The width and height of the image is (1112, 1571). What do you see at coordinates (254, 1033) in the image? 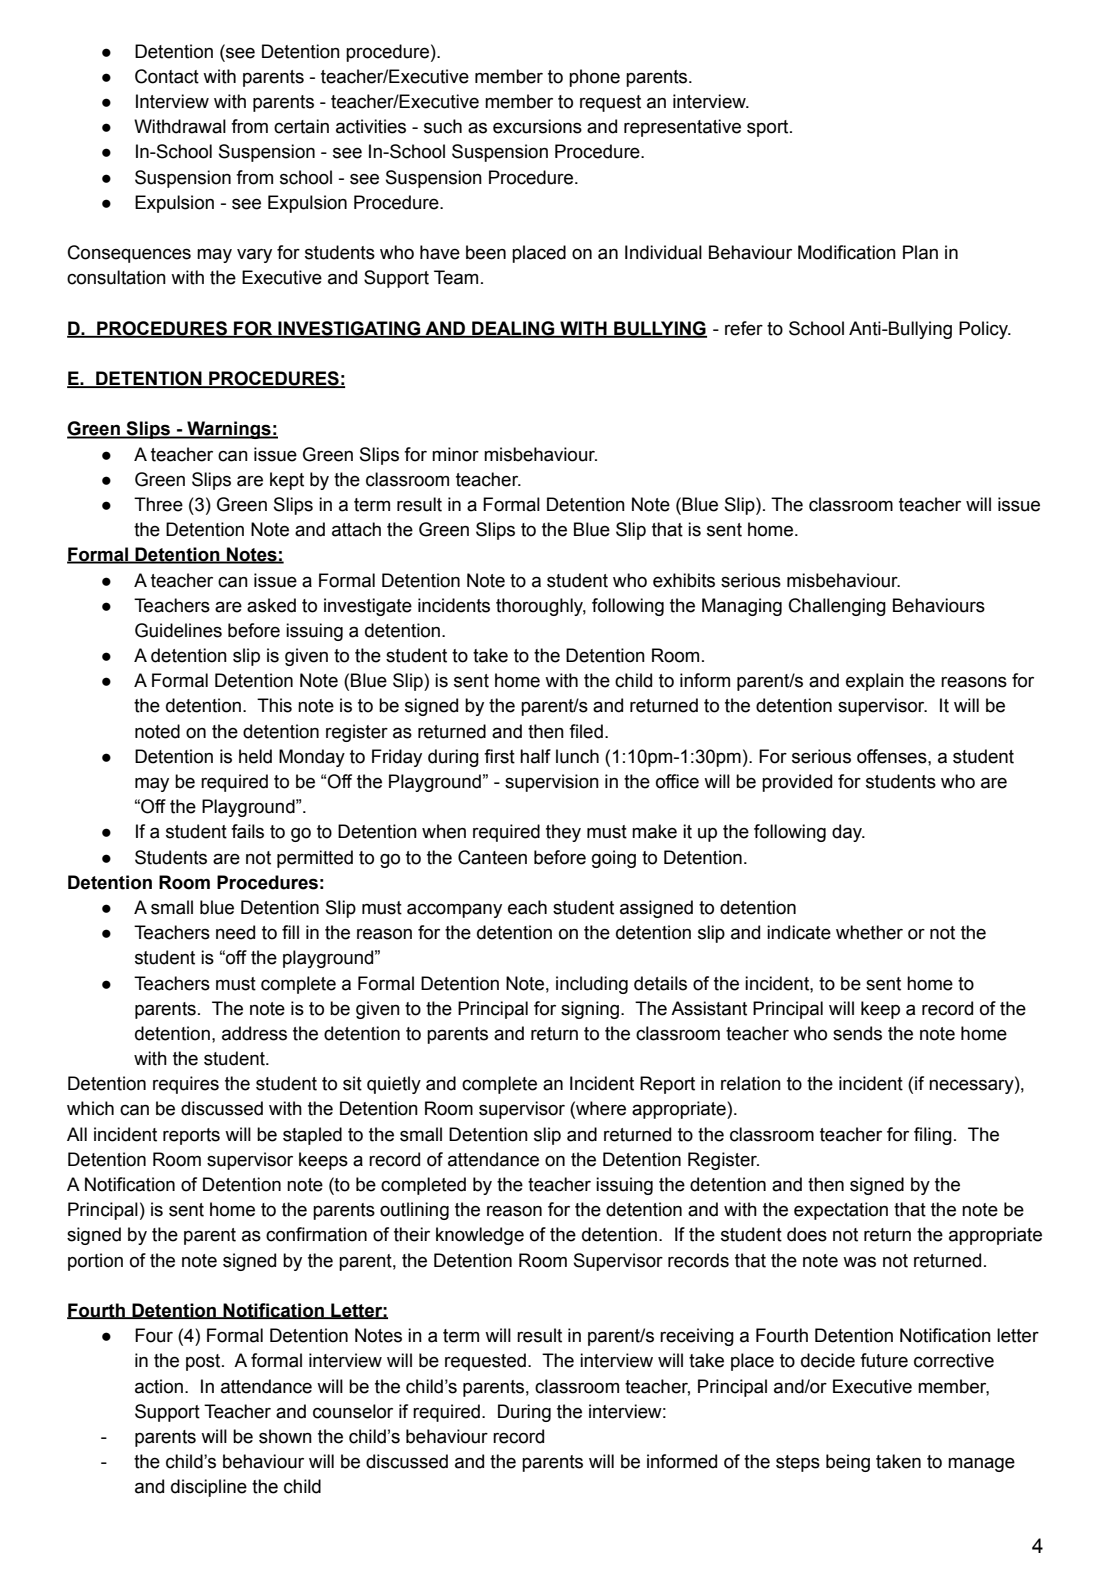
I see `address` at bounding box center [254, 1033].
